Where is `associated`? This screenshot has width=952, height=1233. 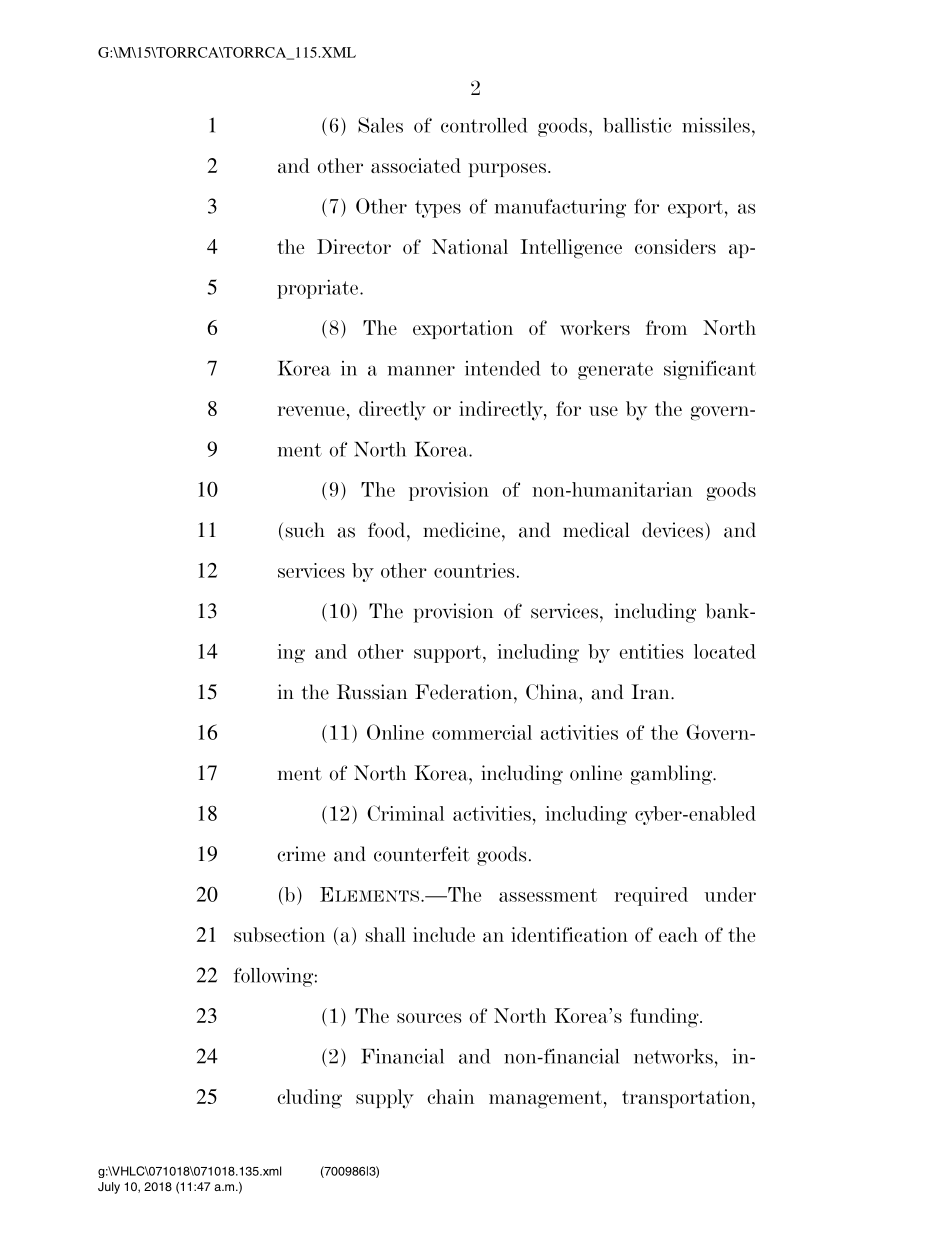
associated is located at coordinates (416, 165).
